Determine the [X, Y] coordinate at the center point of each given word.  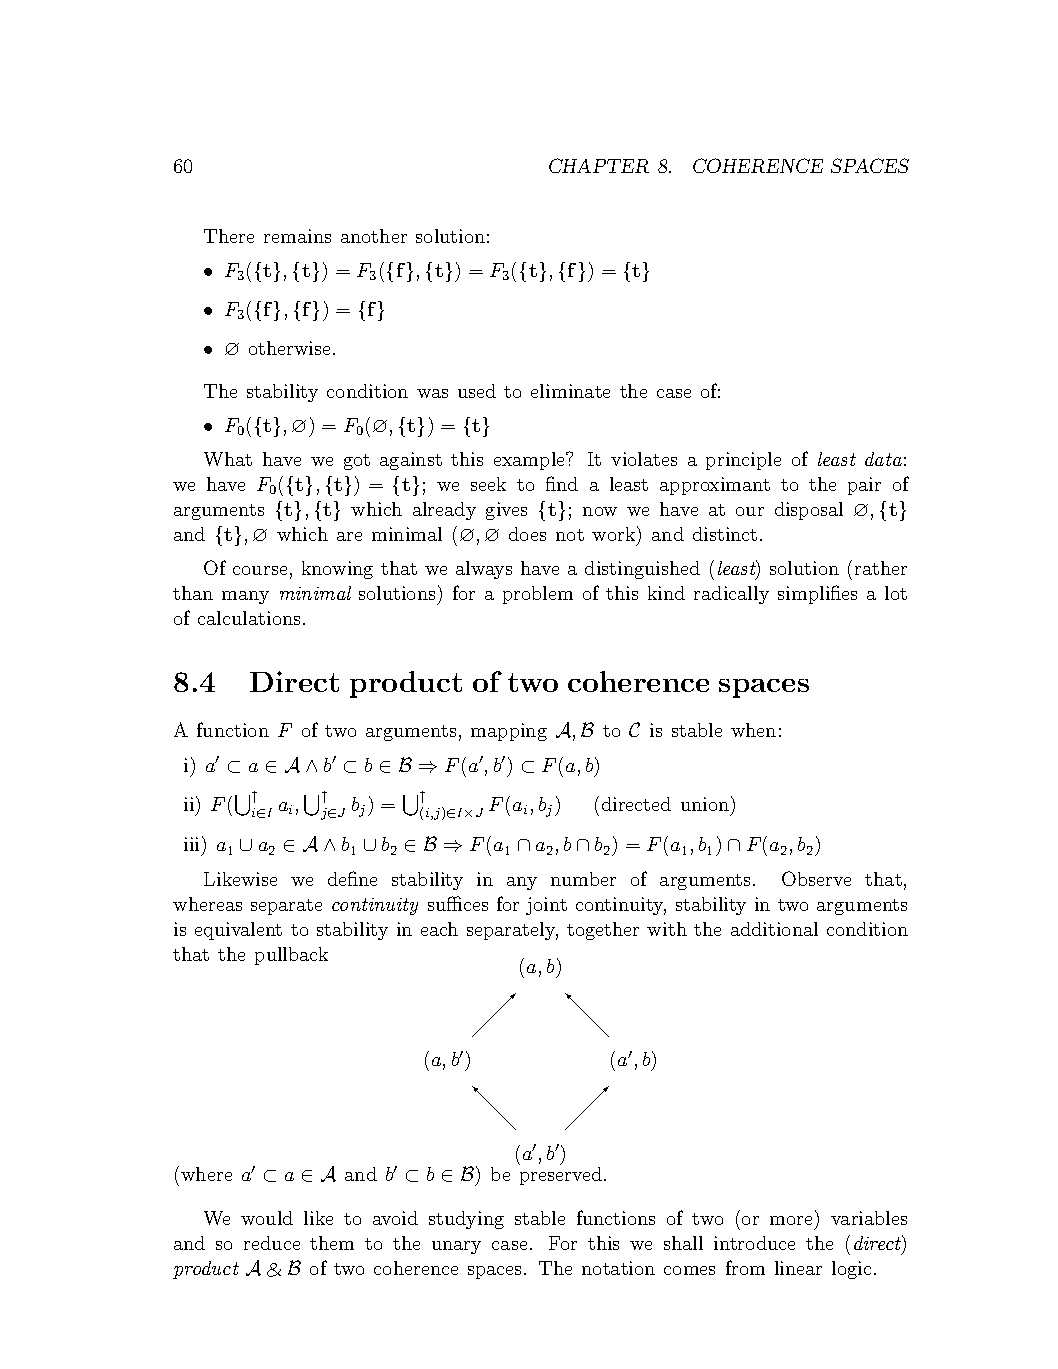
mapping [509, 732]
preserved [561, 1176]
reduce [272, 1243]
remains [297, 236]
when [753, 730]
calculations [249, 618]
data [883, 459]
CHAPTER [599, 165]
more [793, 1222]
